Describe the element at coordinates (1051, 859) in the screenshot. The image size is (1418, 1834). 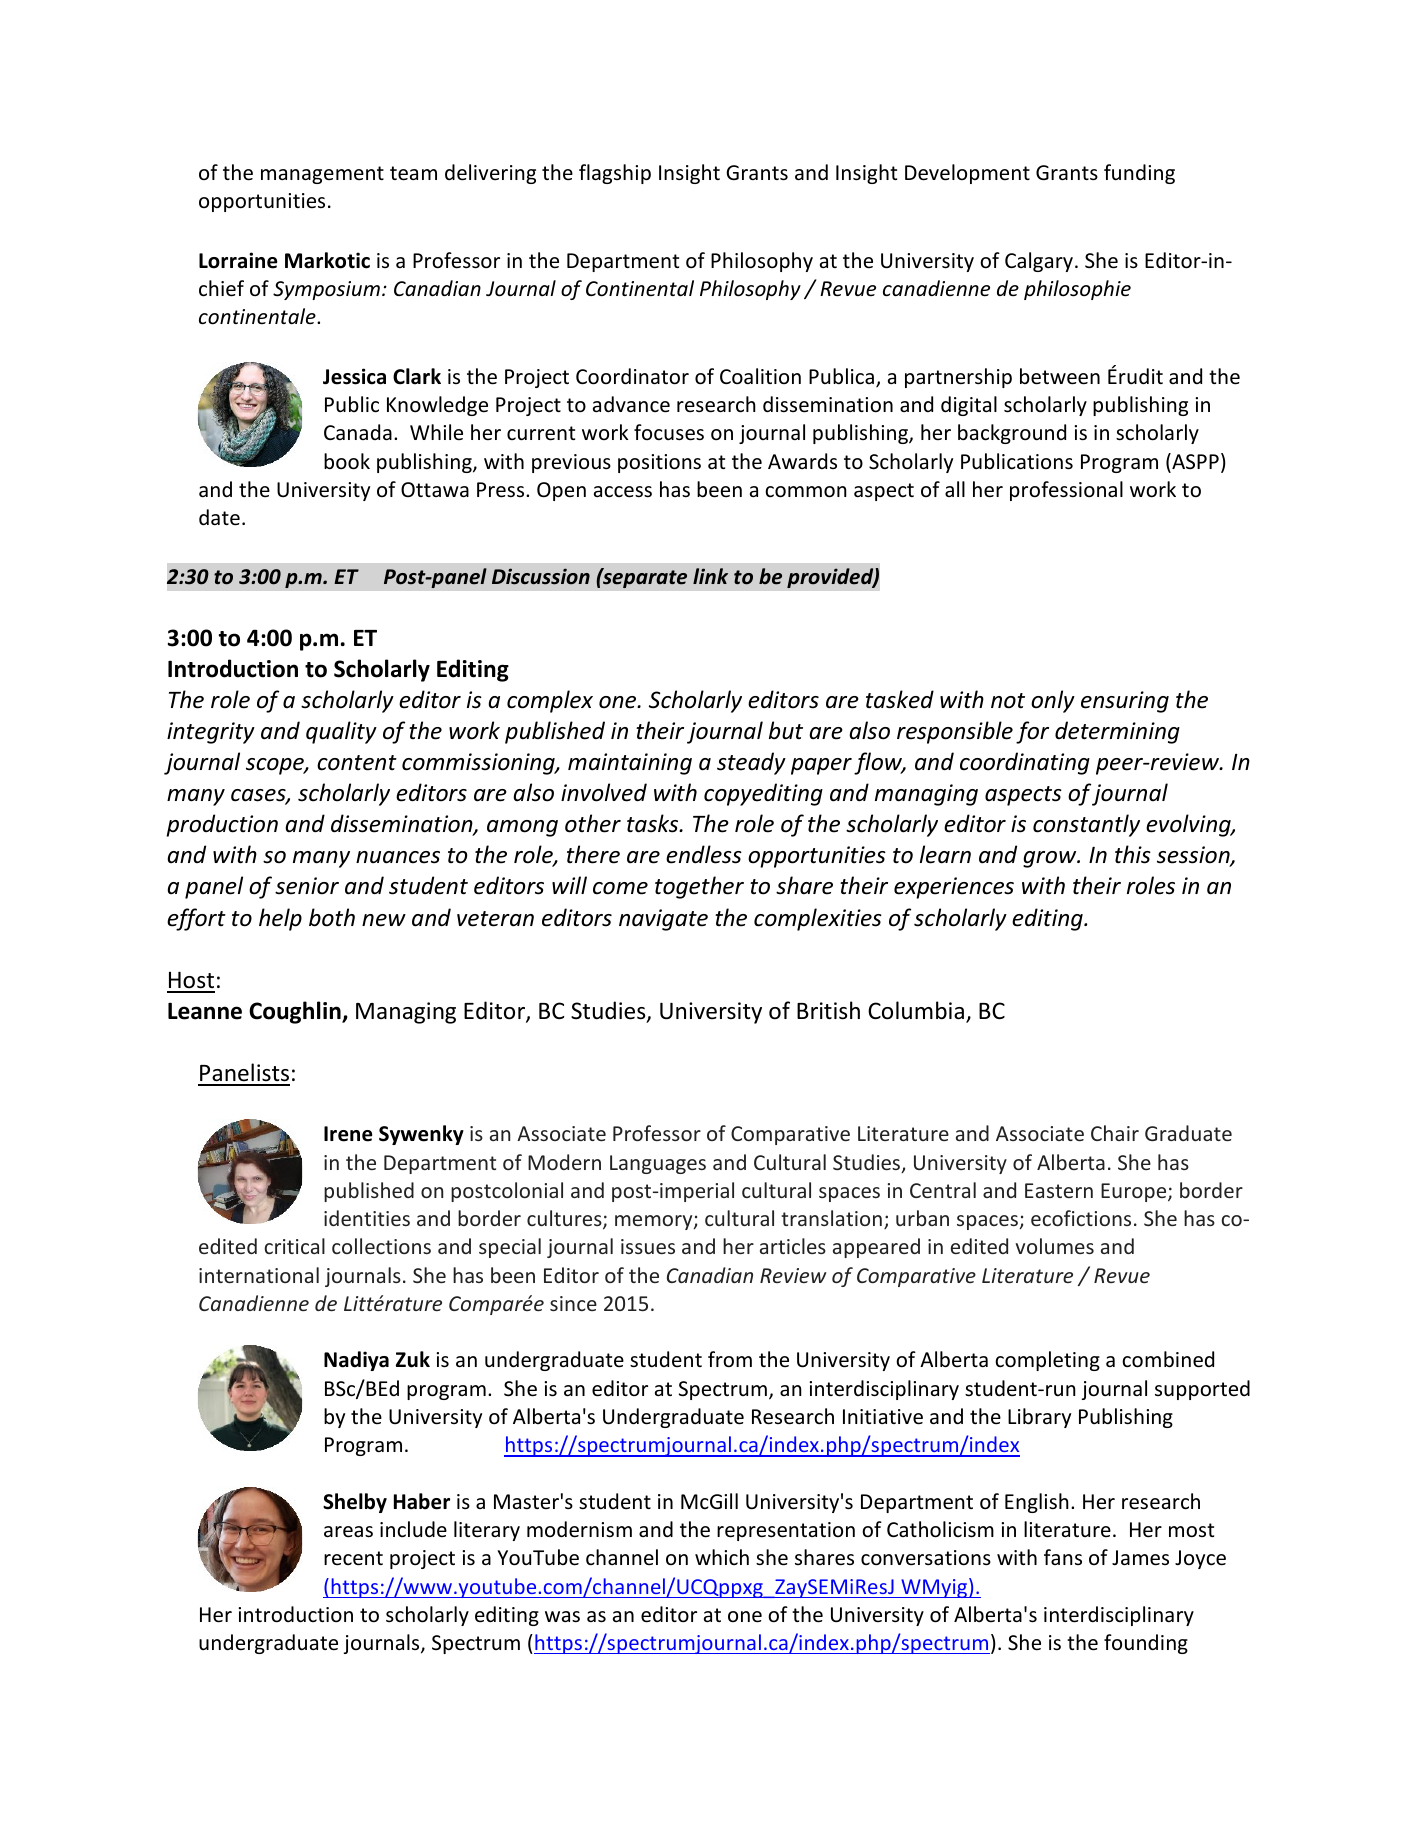
I see `grow` at that location.
